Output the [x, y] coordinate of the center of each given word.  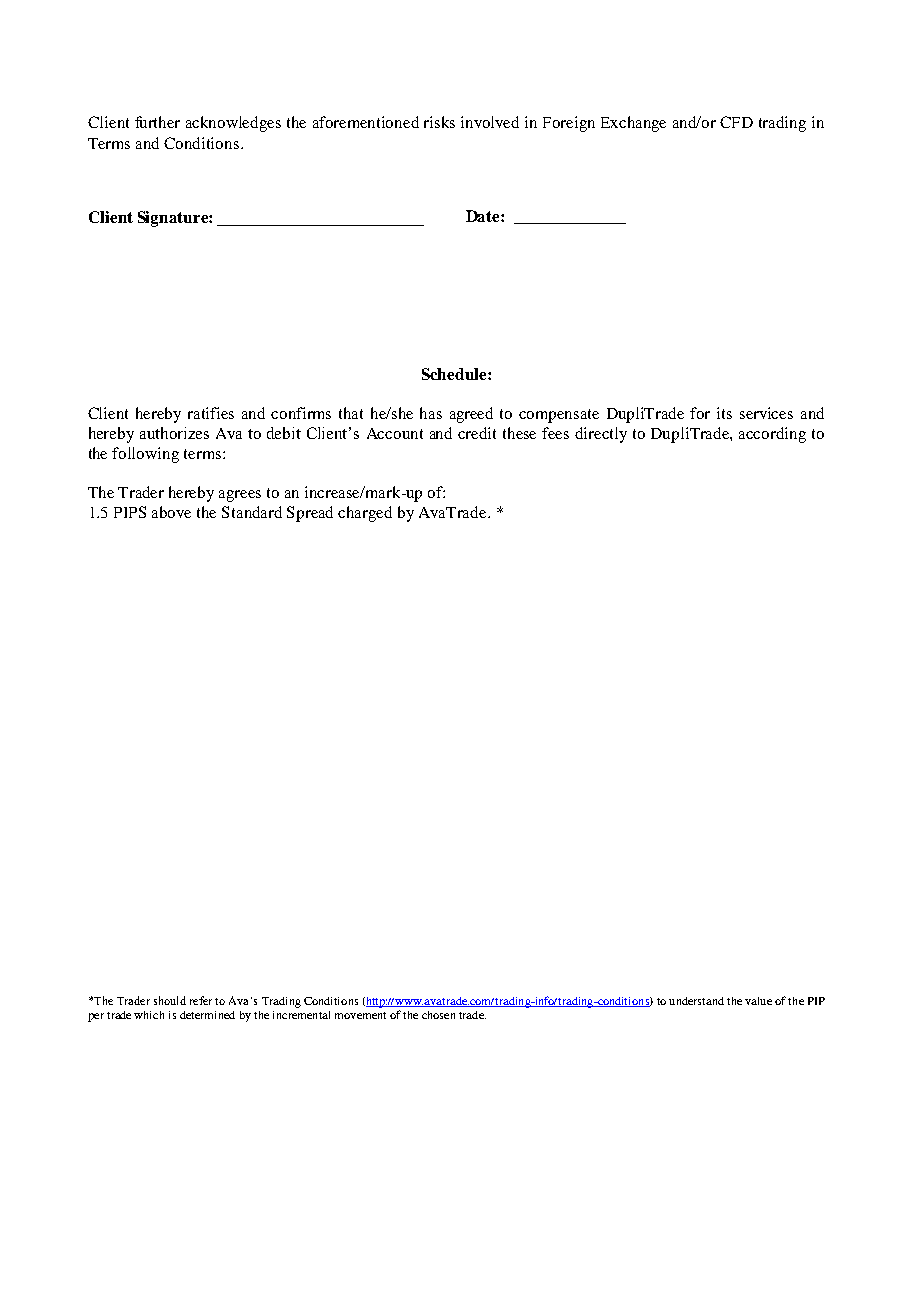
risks [439, 122]
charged [365, 514]
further [157, 122]
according [772, 435]
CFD [736, 122]
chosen [438, 1015]
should [170, 1000]
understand [696, 1001]
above [171, 512]
